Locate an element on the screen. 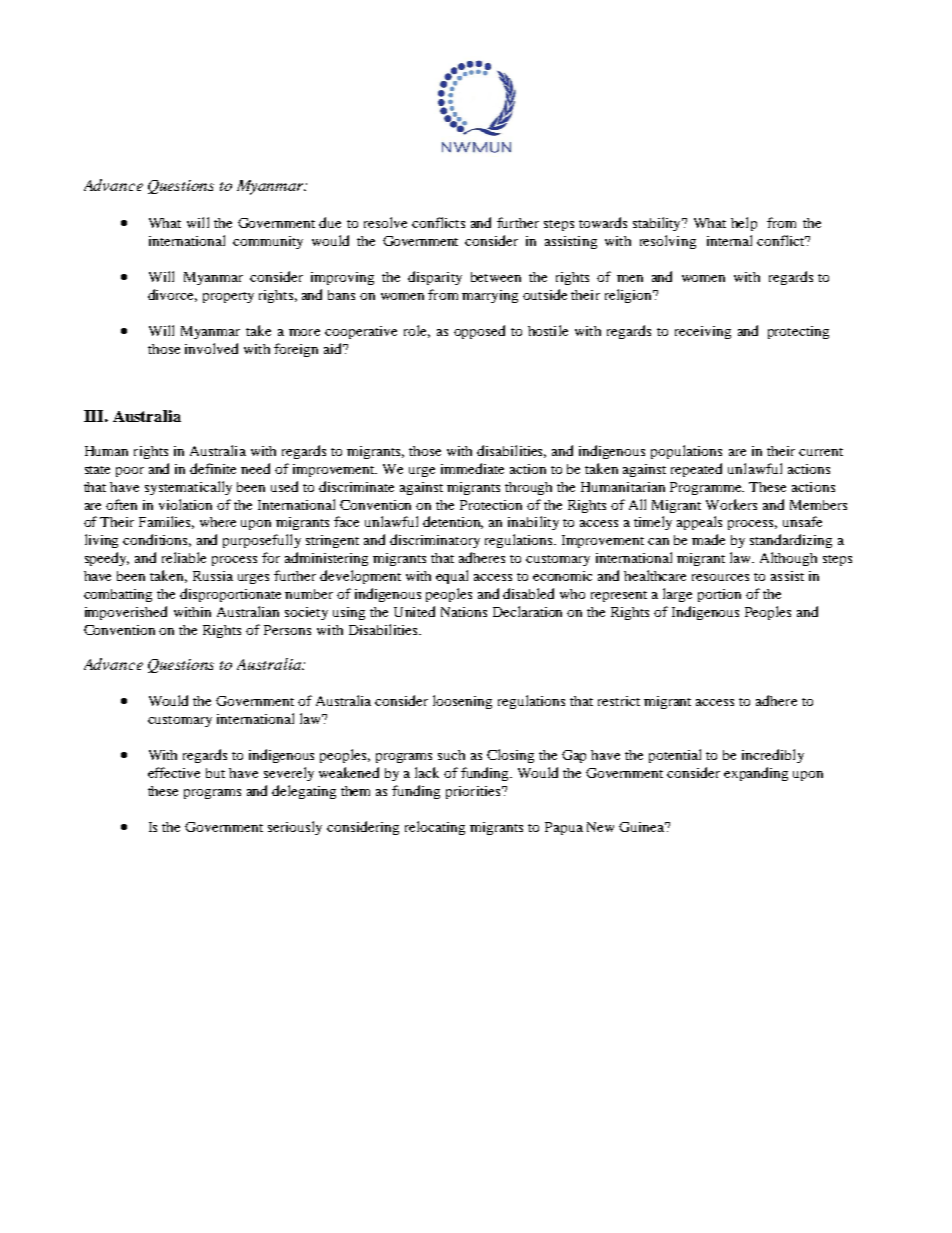 The width and height of the screenshot is (952, 1233). involved is located at coordinates (211, 348).
